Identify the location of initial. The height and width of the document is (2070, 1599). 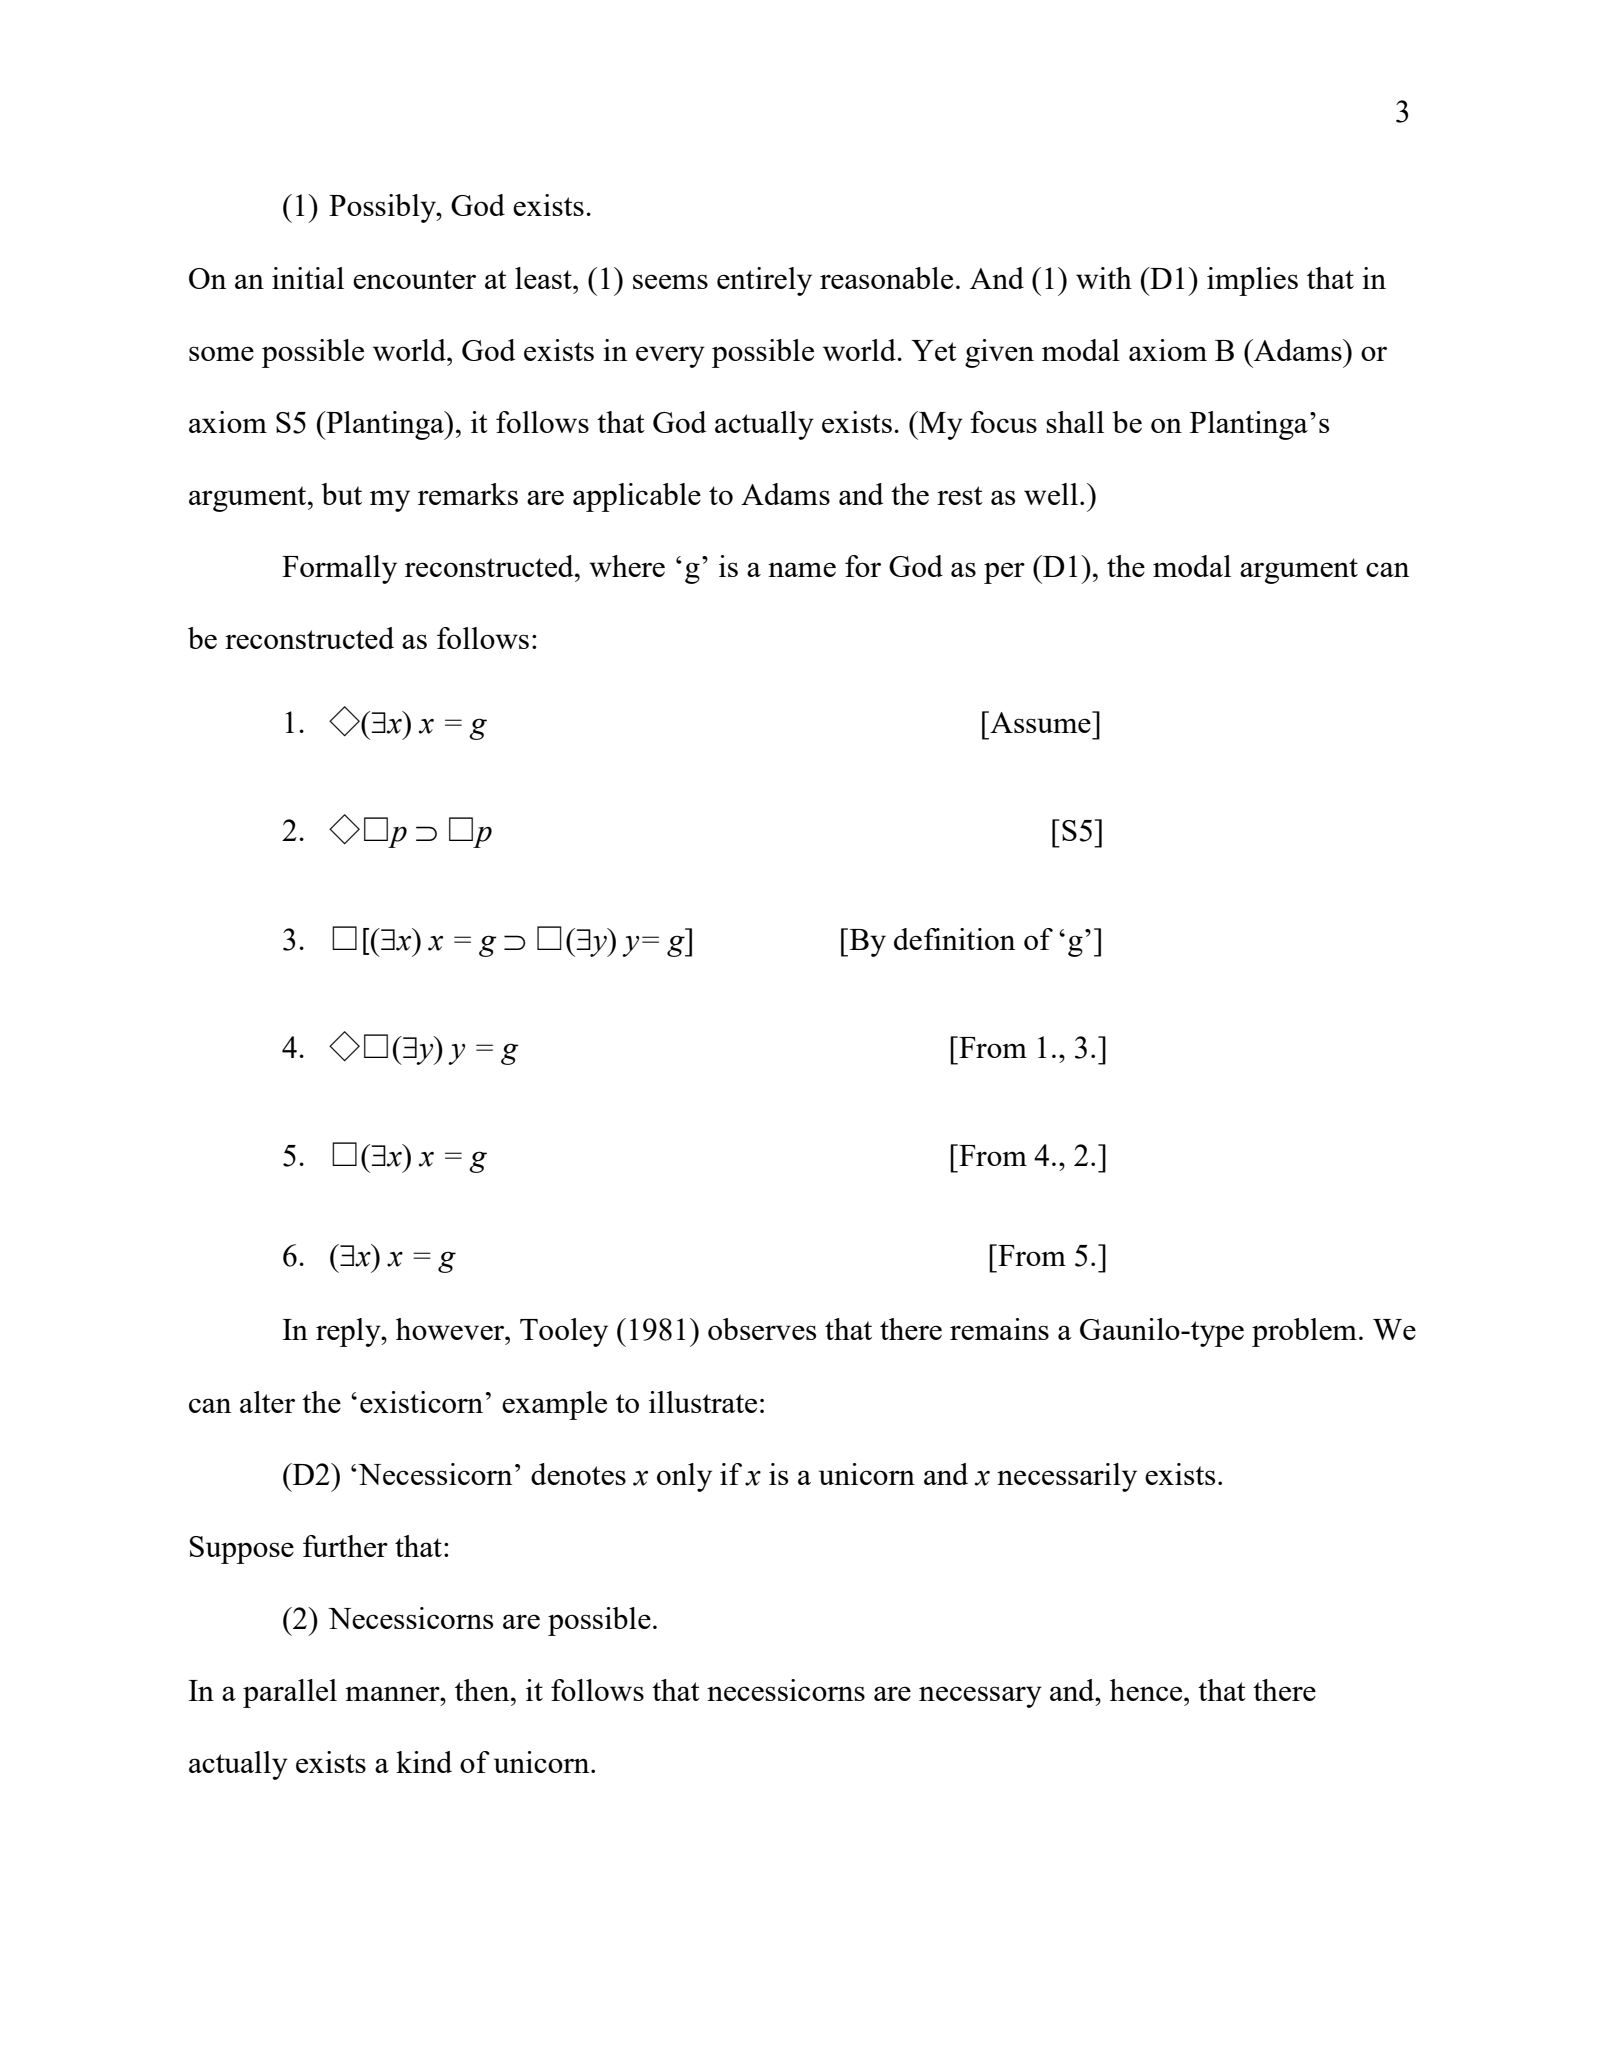
(308, 278).
